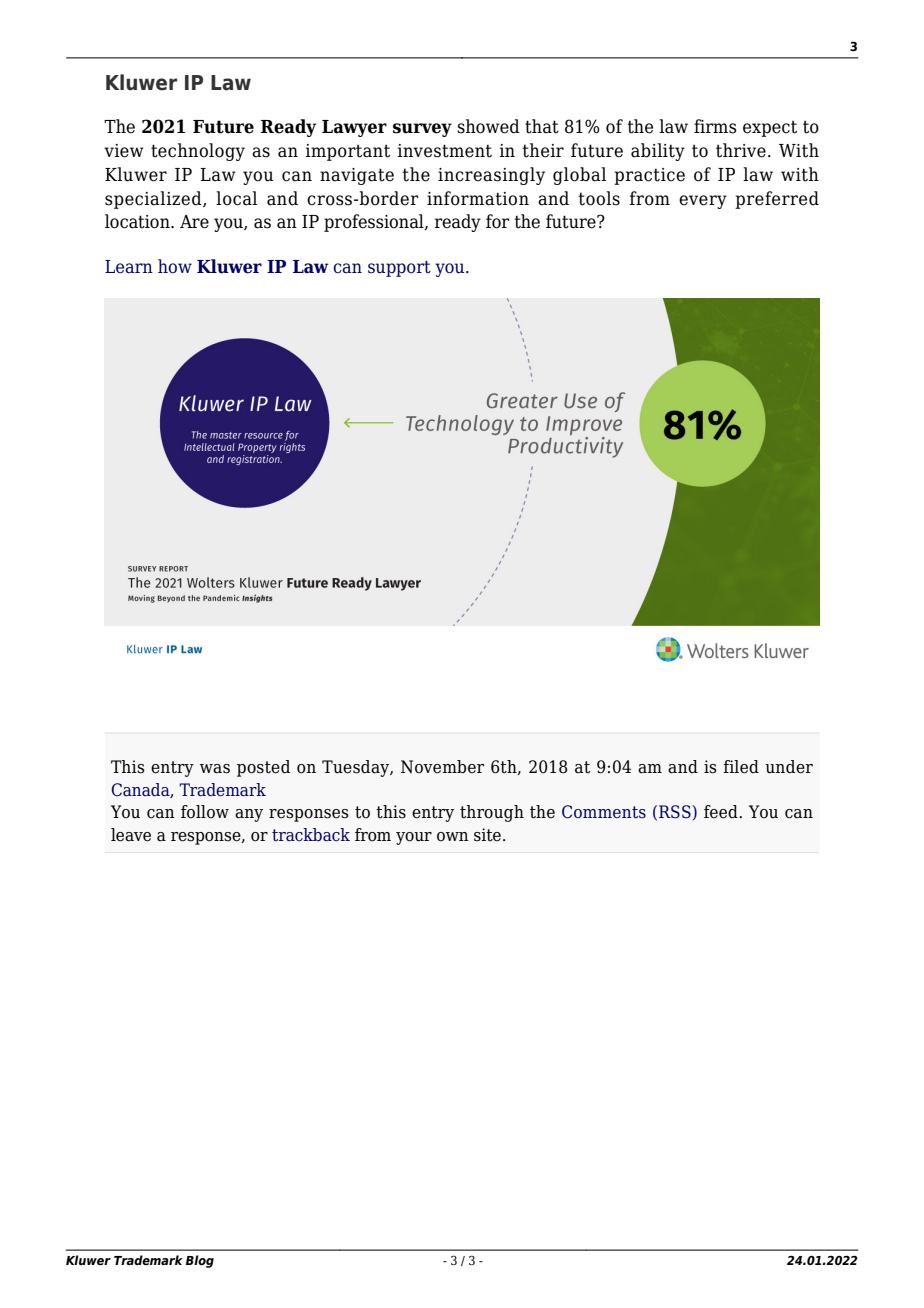 This screenshot has height=1308, width=924. I want to click on November, so click(442, 767).
